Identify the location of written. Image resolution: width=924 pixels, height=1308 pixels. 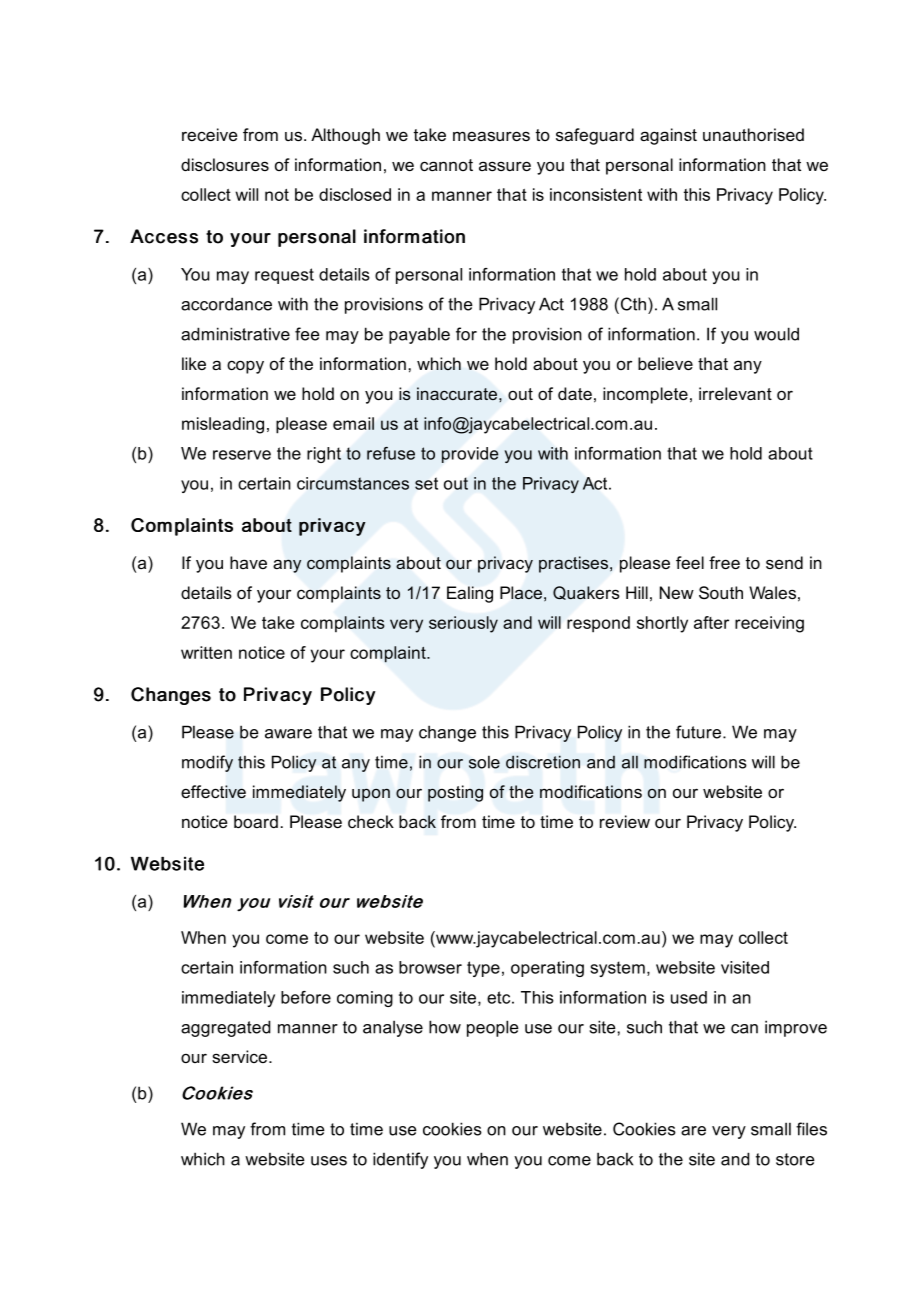
(206, 652).
